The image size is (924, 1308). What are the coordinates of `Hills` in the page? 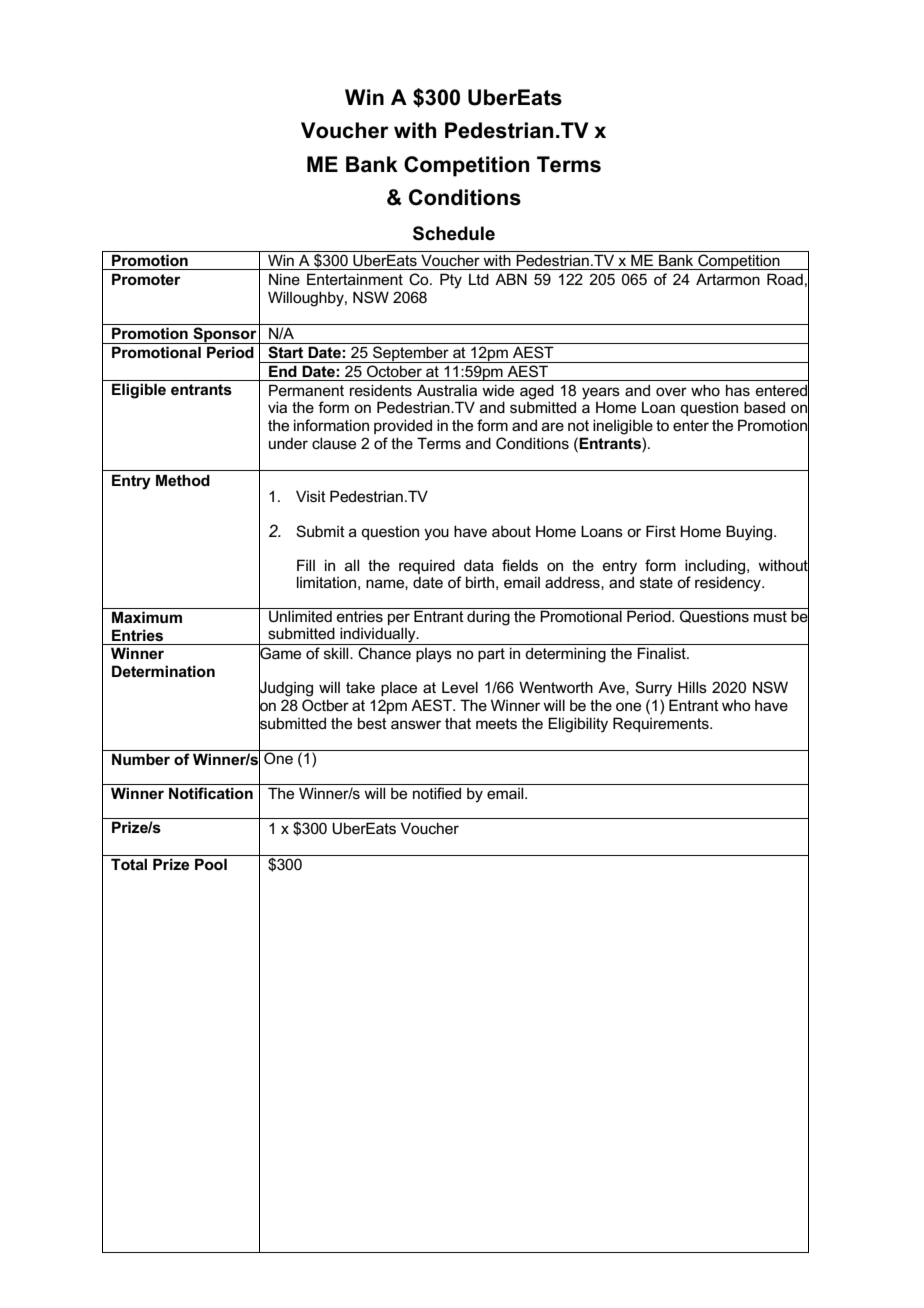 It's located at (692, 687).
